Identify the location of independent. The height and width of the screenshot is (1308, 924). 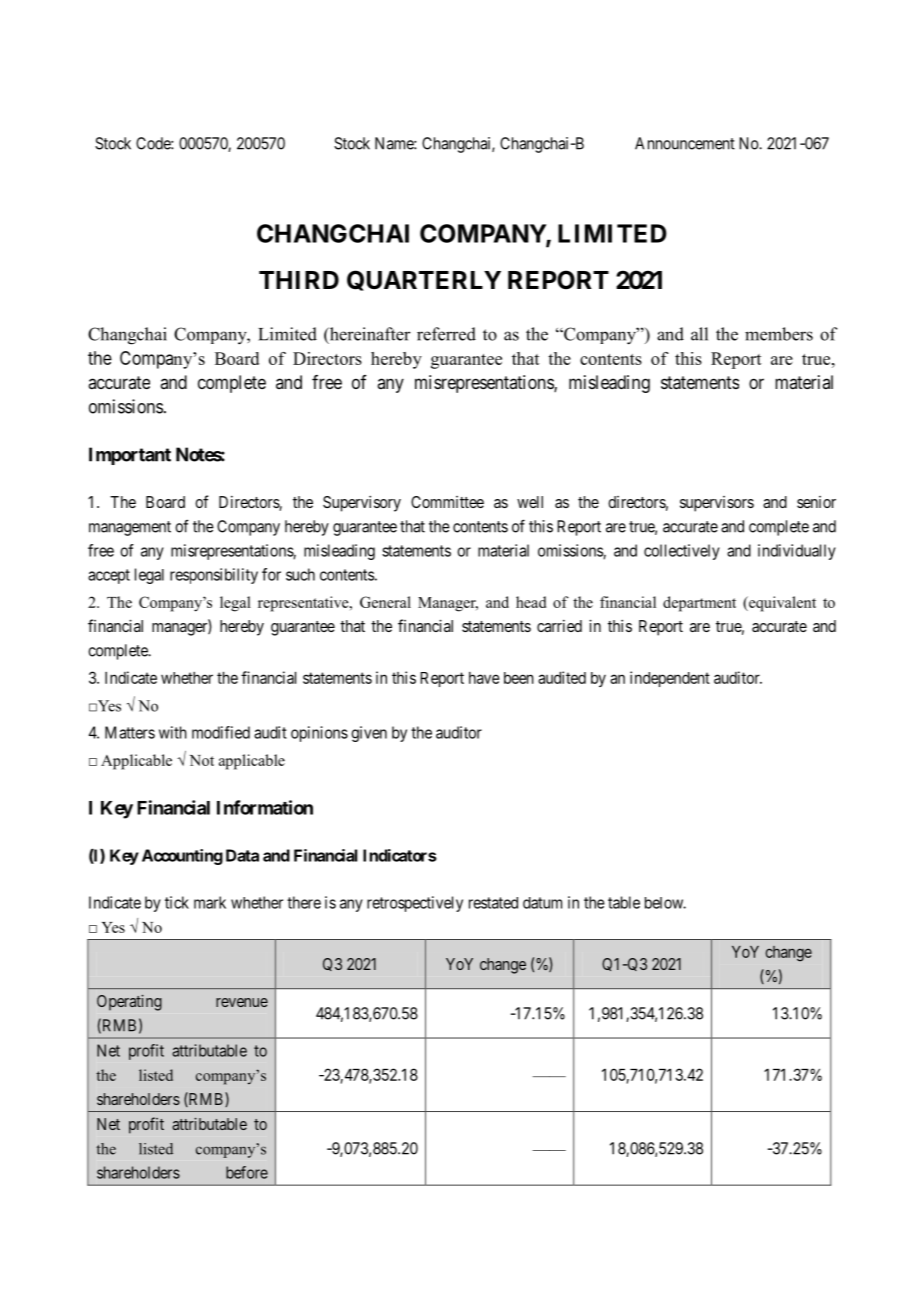
(670, 679).
